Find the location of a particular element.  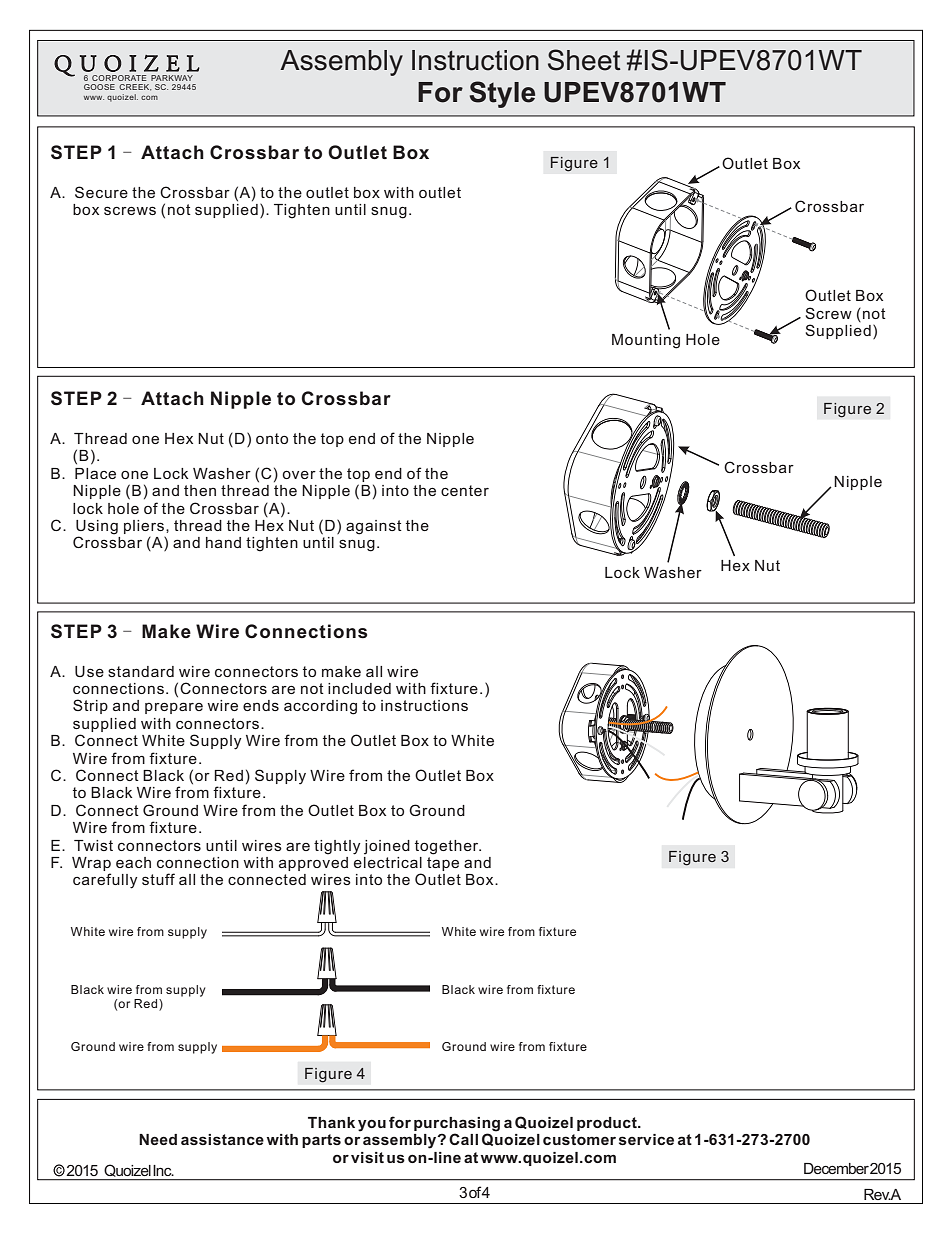

center is located at coordinates (465, 490).
